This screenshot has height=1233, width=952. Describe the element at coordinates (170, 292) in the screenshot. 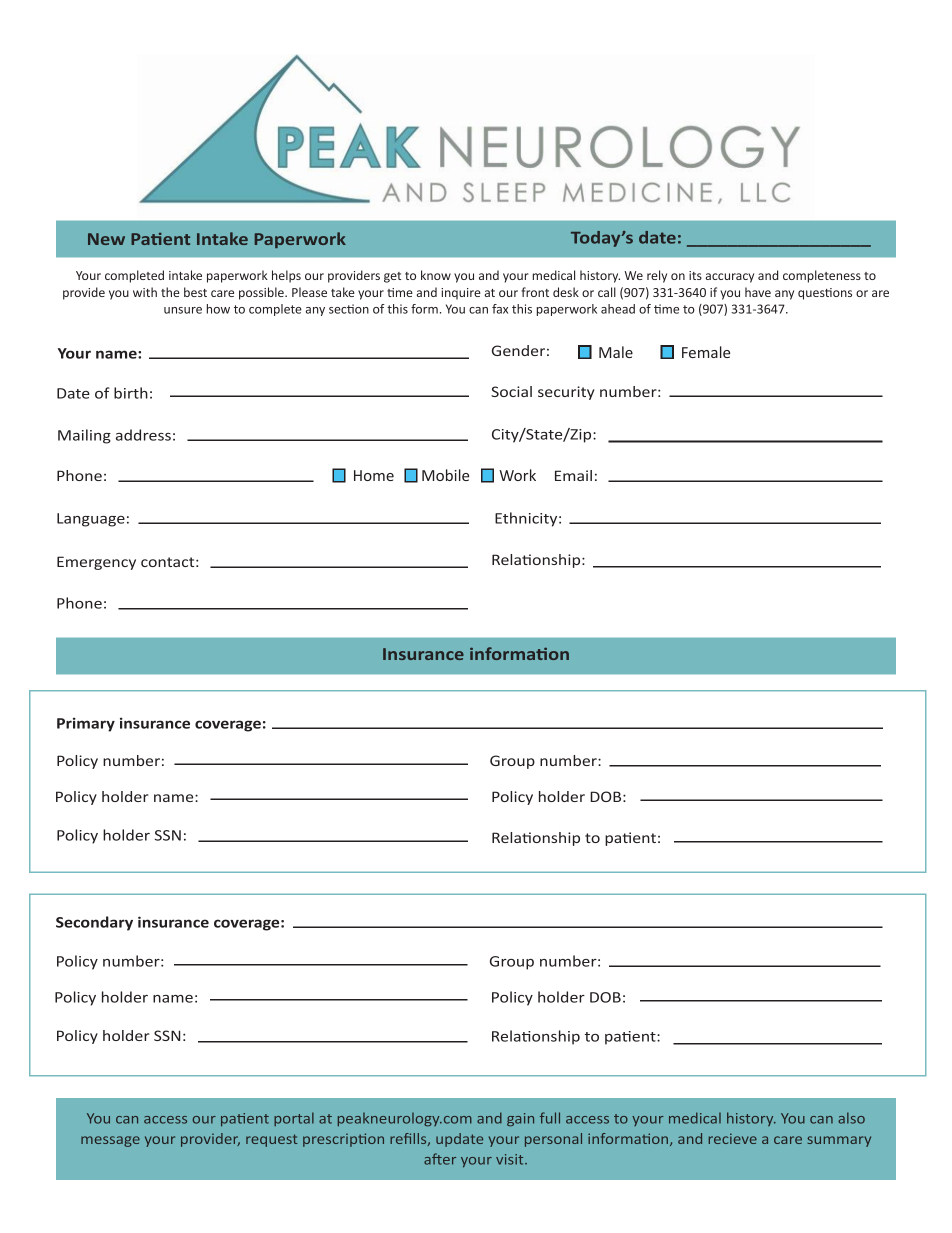

I see `the` at that location.
